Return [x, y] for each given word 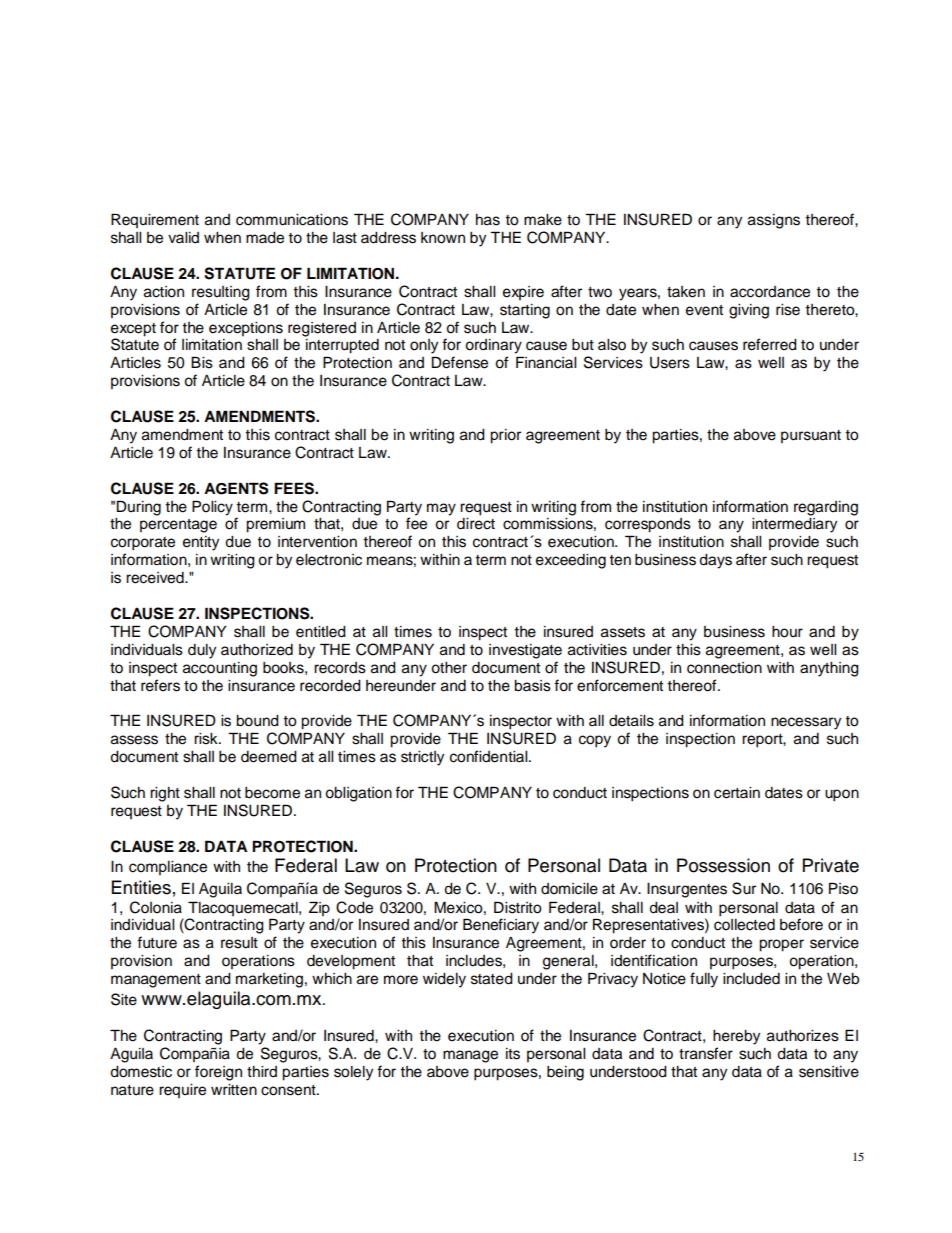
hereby [736, 1037]
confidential [490, 756]
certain [737, 793]
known [443, 238]
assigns [774, 221]
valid [183, 237]
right [165, 794]
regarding [826, 508]
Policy [212, 508]
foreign [218, 1073]
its [513, 1054]
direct [476, 524]
